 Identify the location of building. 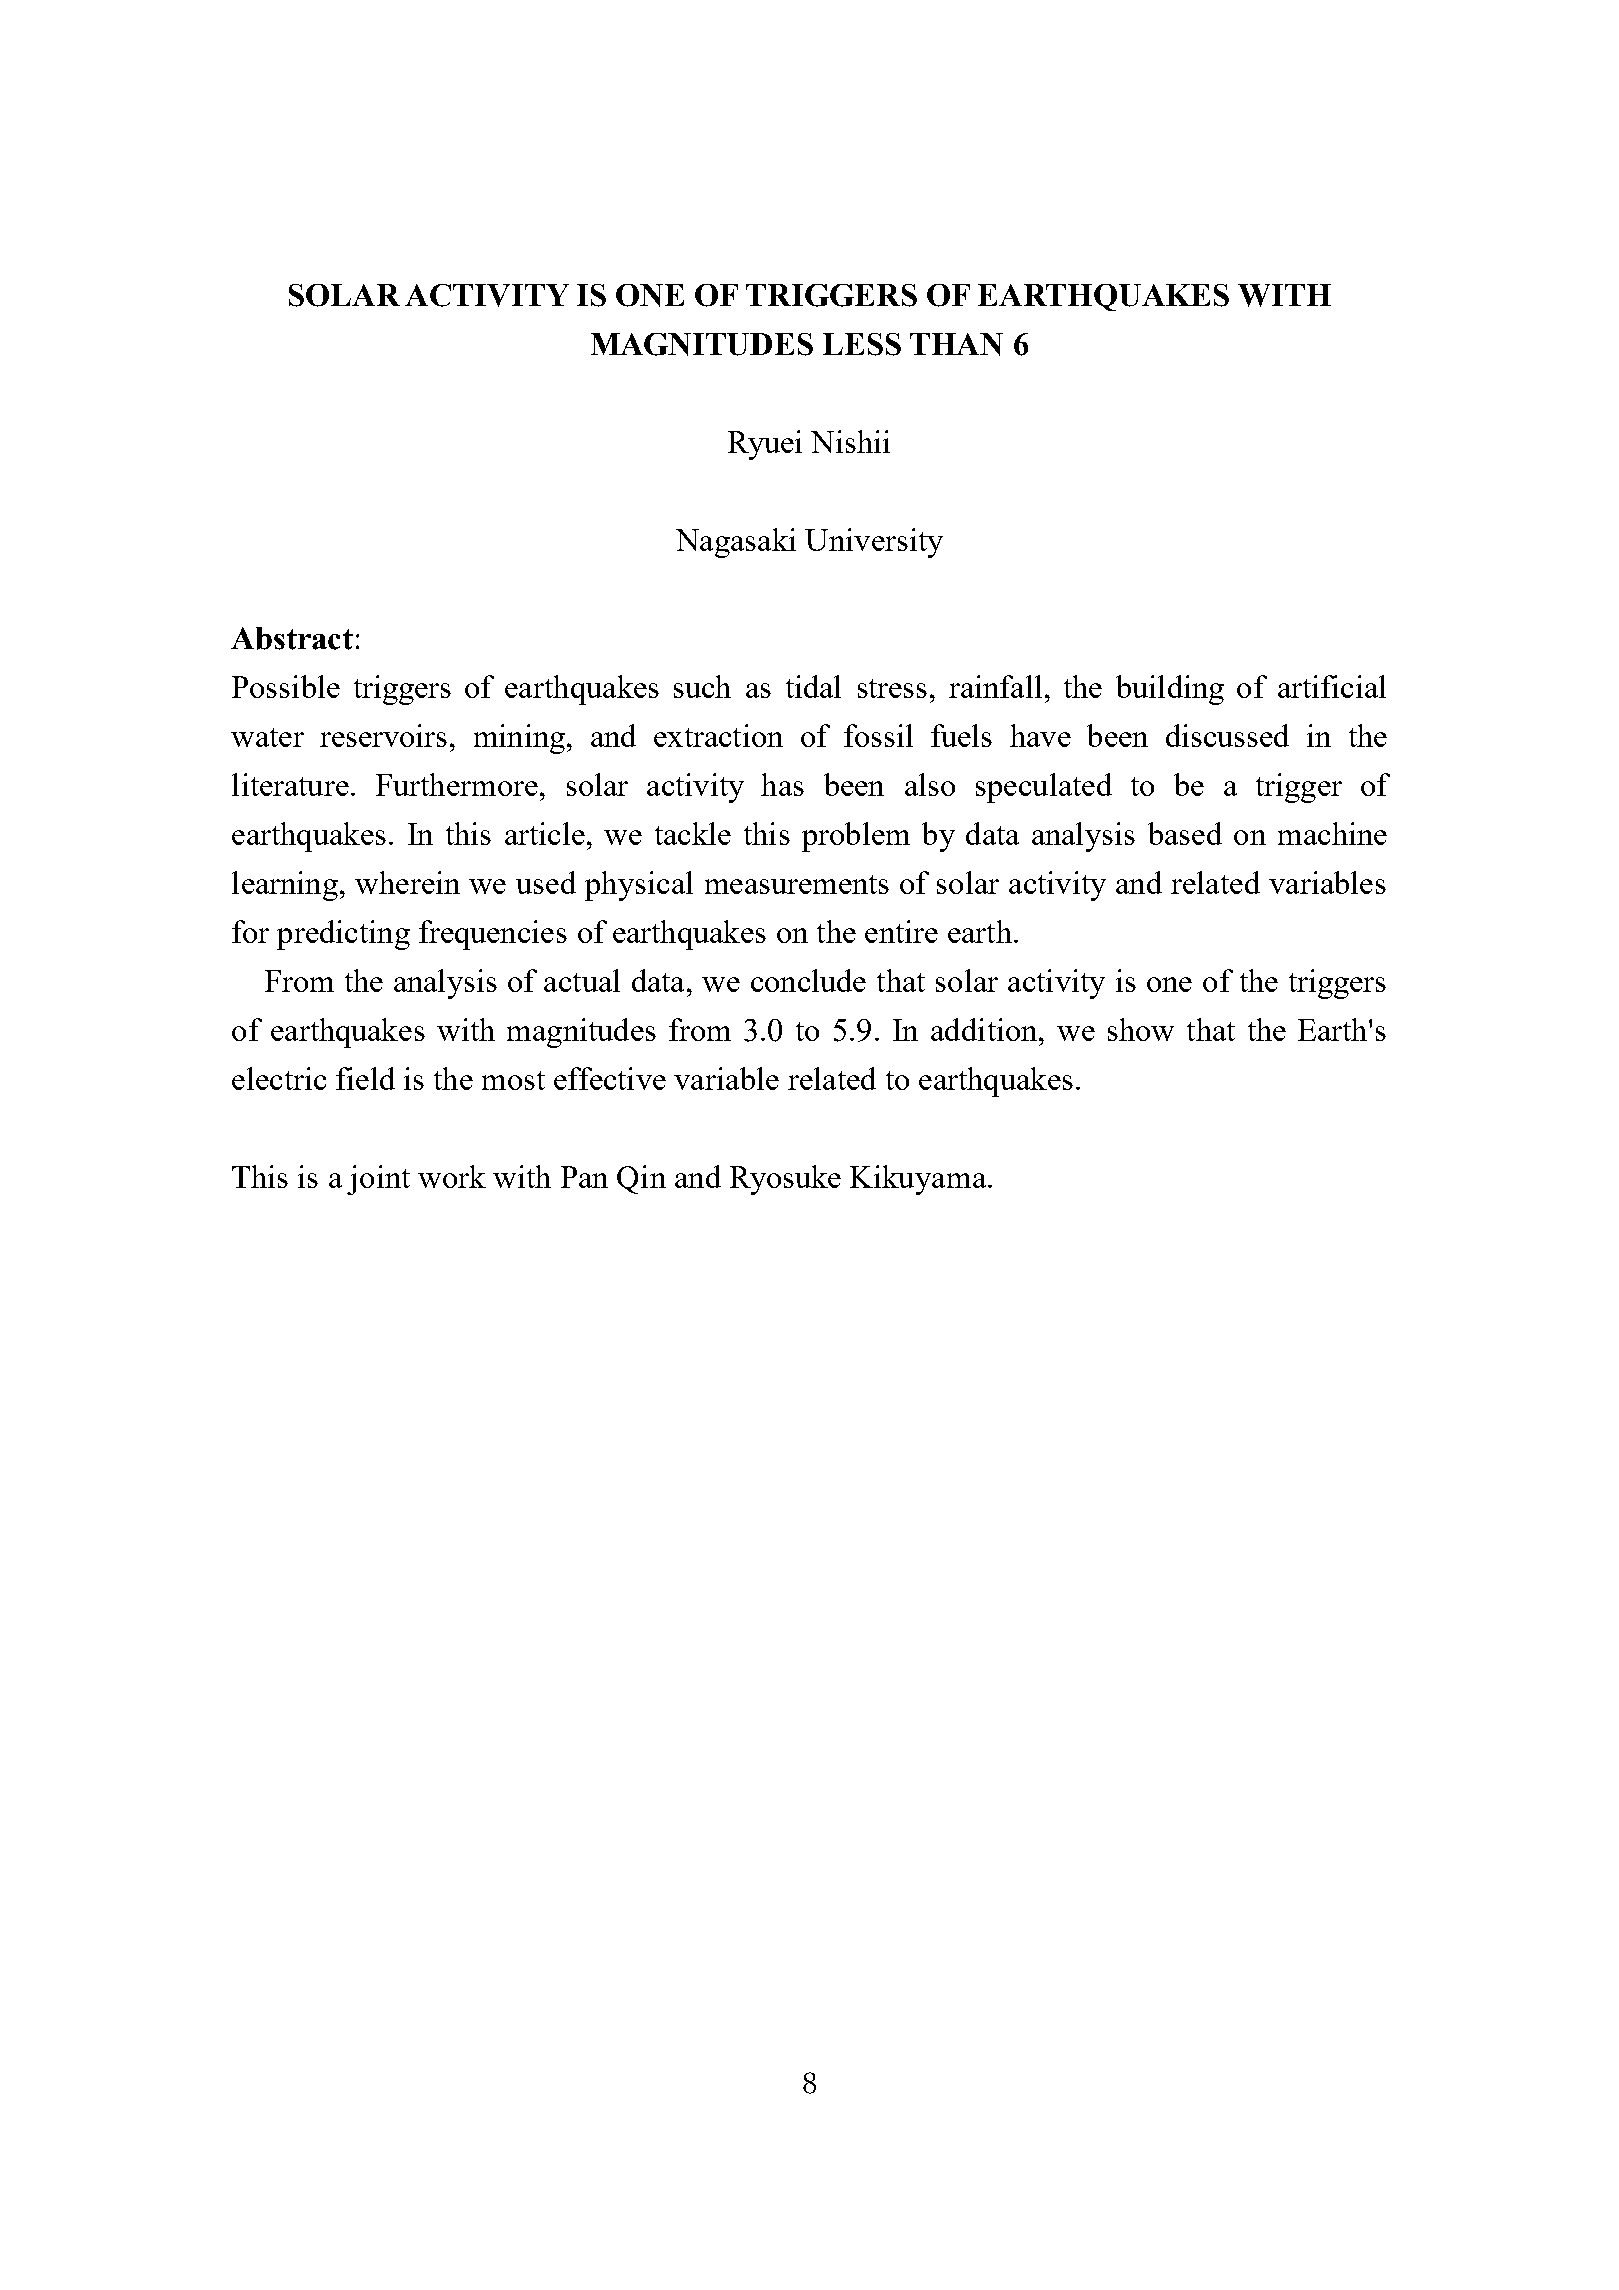
(1170, 690).
